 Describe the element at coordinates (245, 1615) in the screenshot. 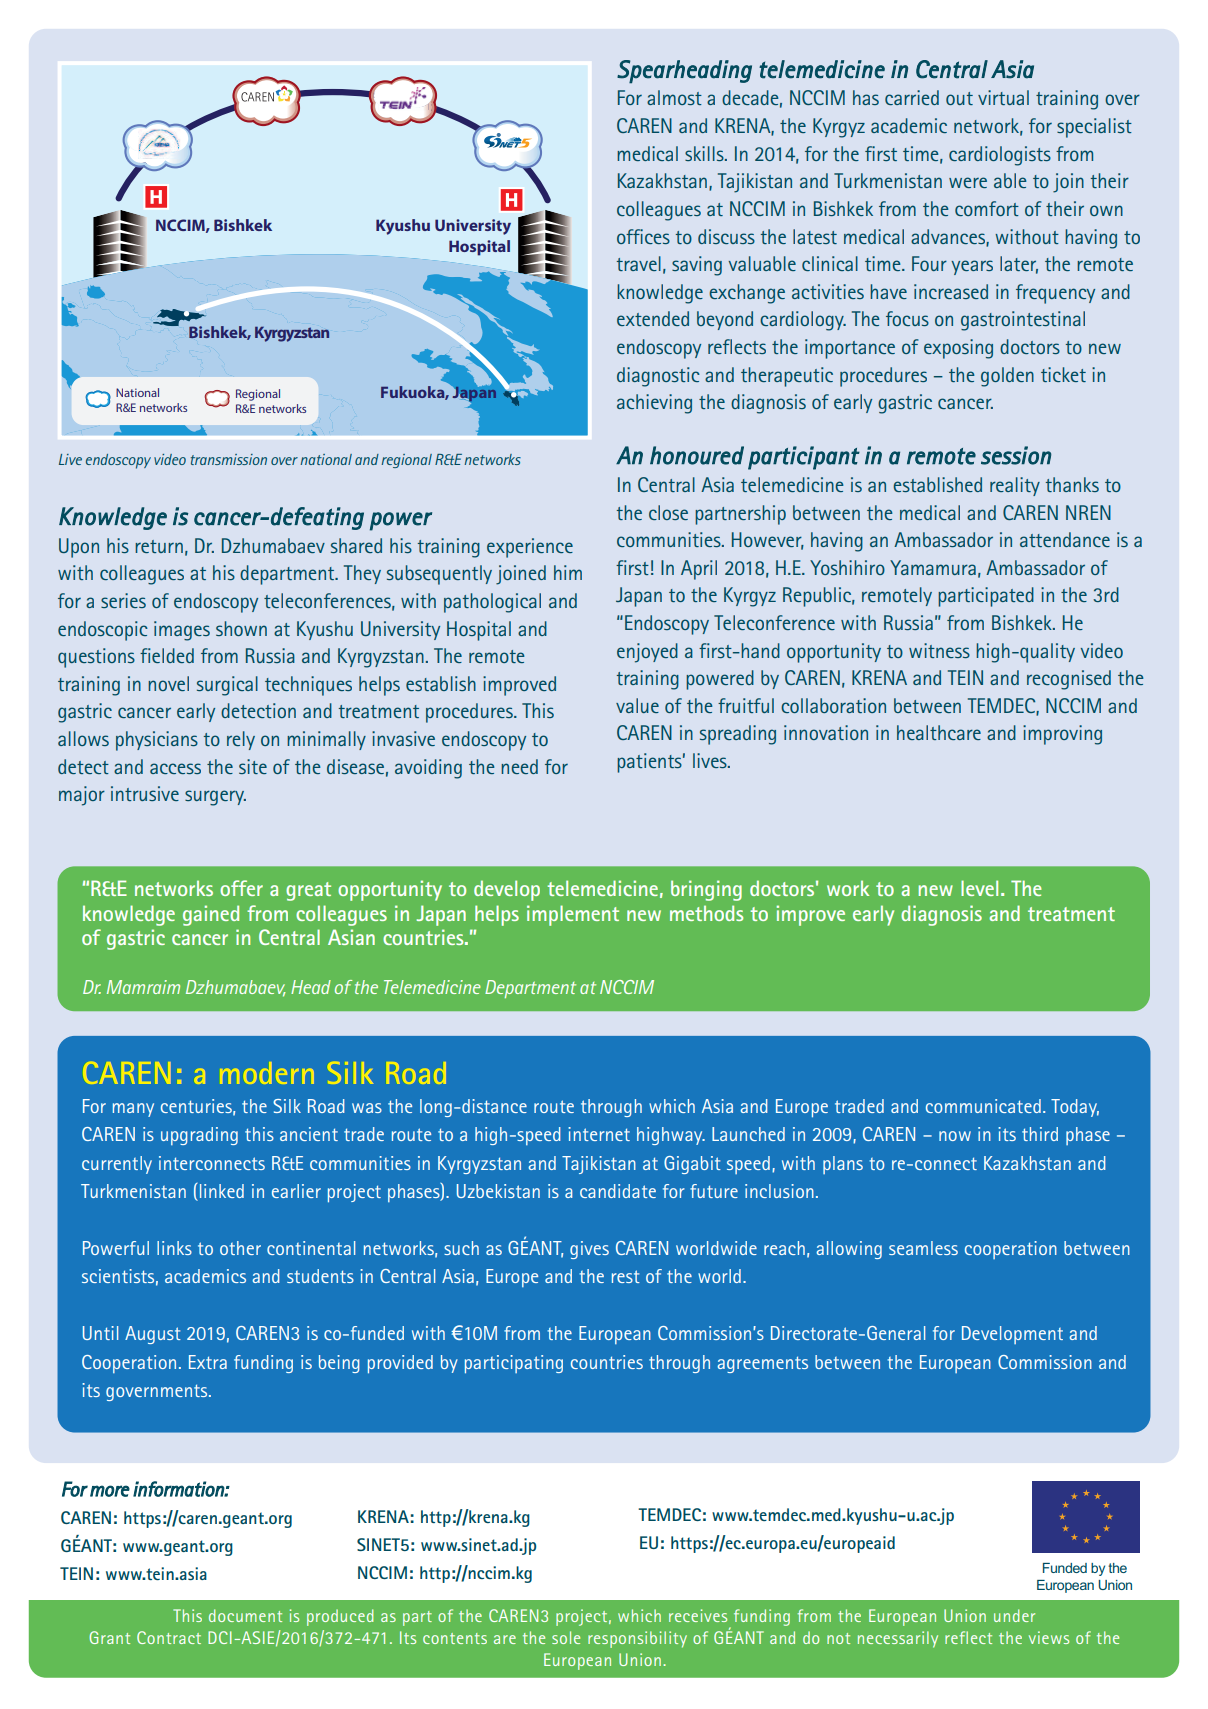

I see `document` at that location.
